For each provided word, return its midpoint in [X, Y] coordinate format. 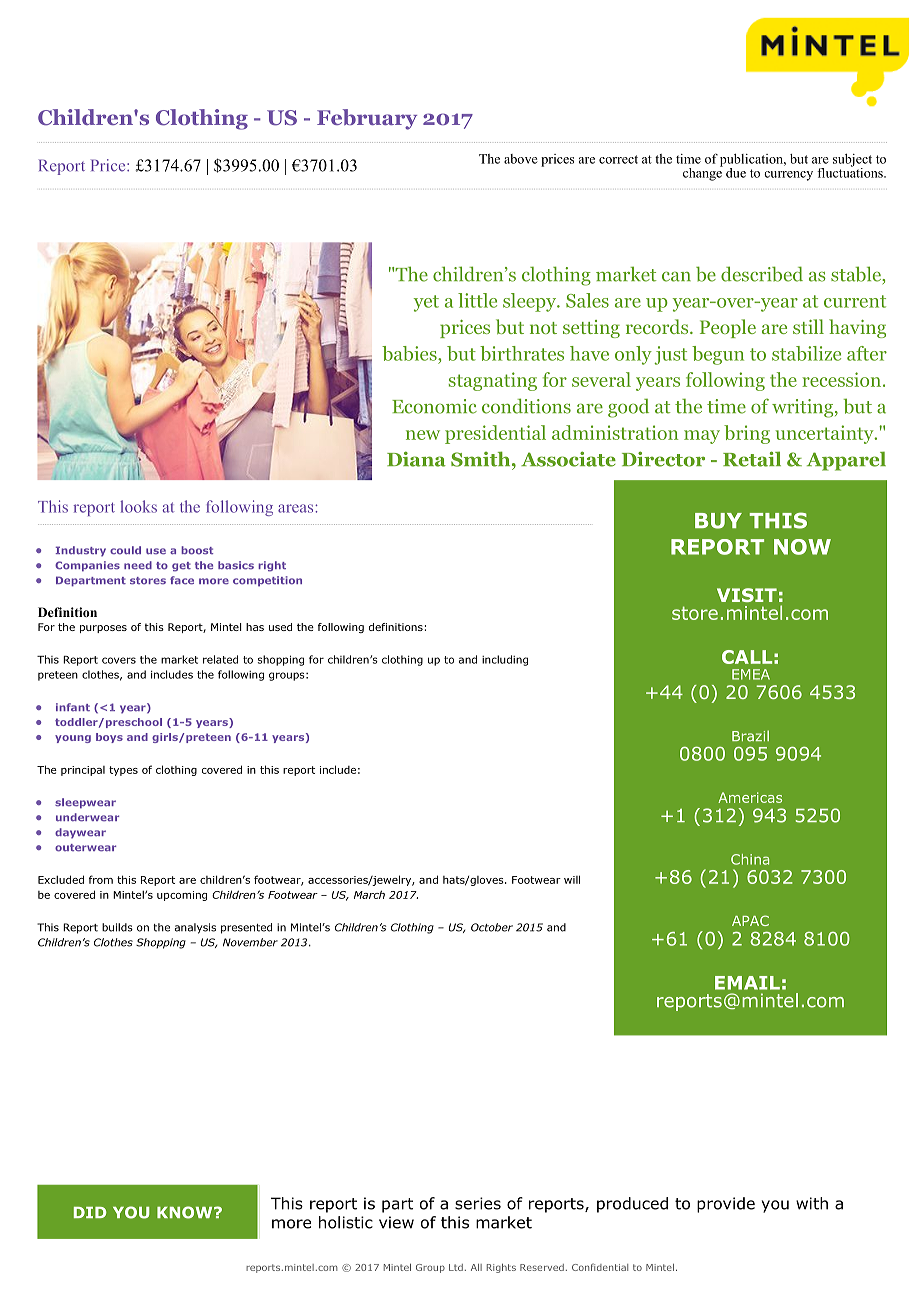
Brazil [750, 736]
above [521, 159]
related [220, 659]
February [367, 119]
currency [788, 176]
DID [90, 1212]
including [505, 660]
